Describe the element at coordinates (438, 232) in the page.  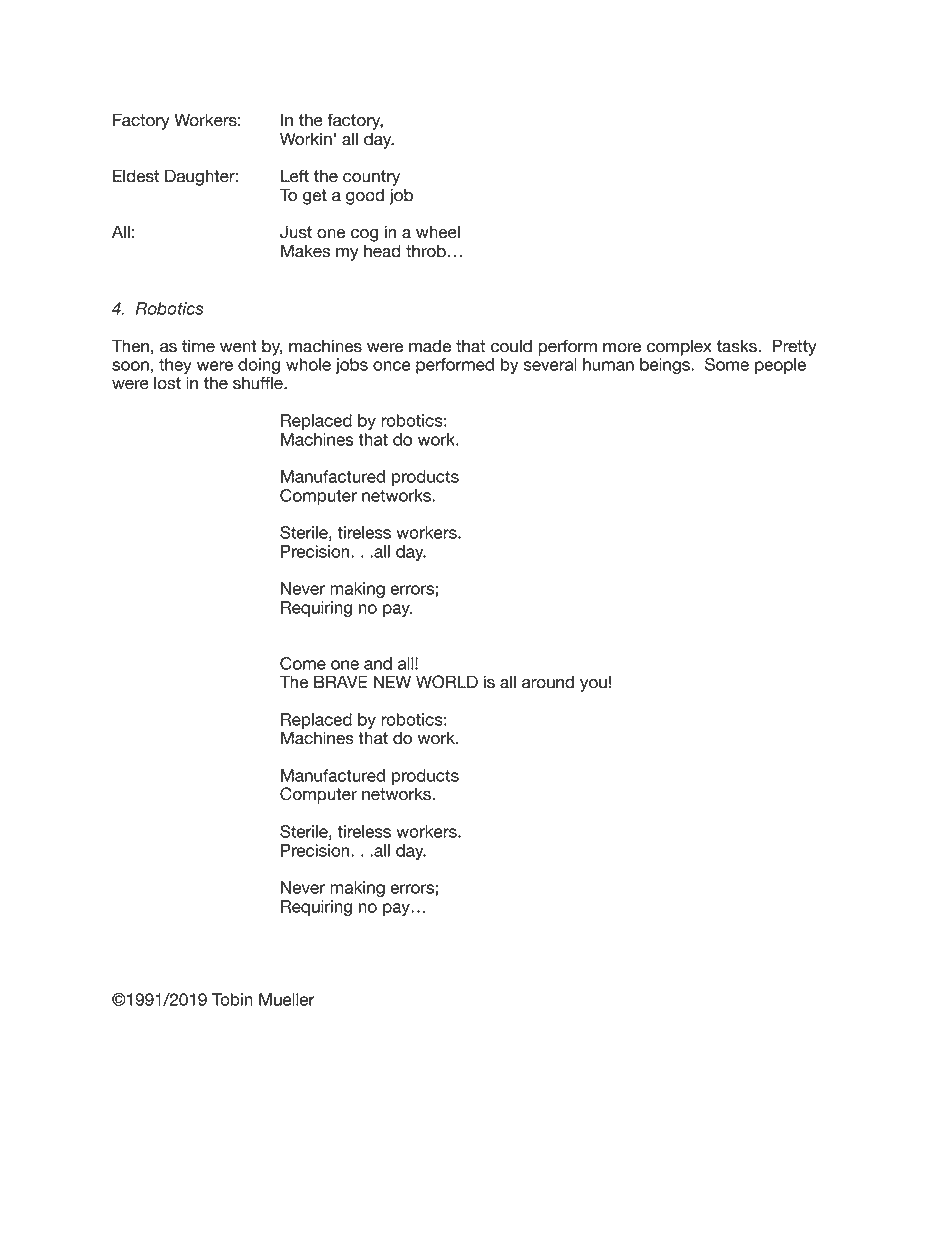
I see `wheel` at that location.
